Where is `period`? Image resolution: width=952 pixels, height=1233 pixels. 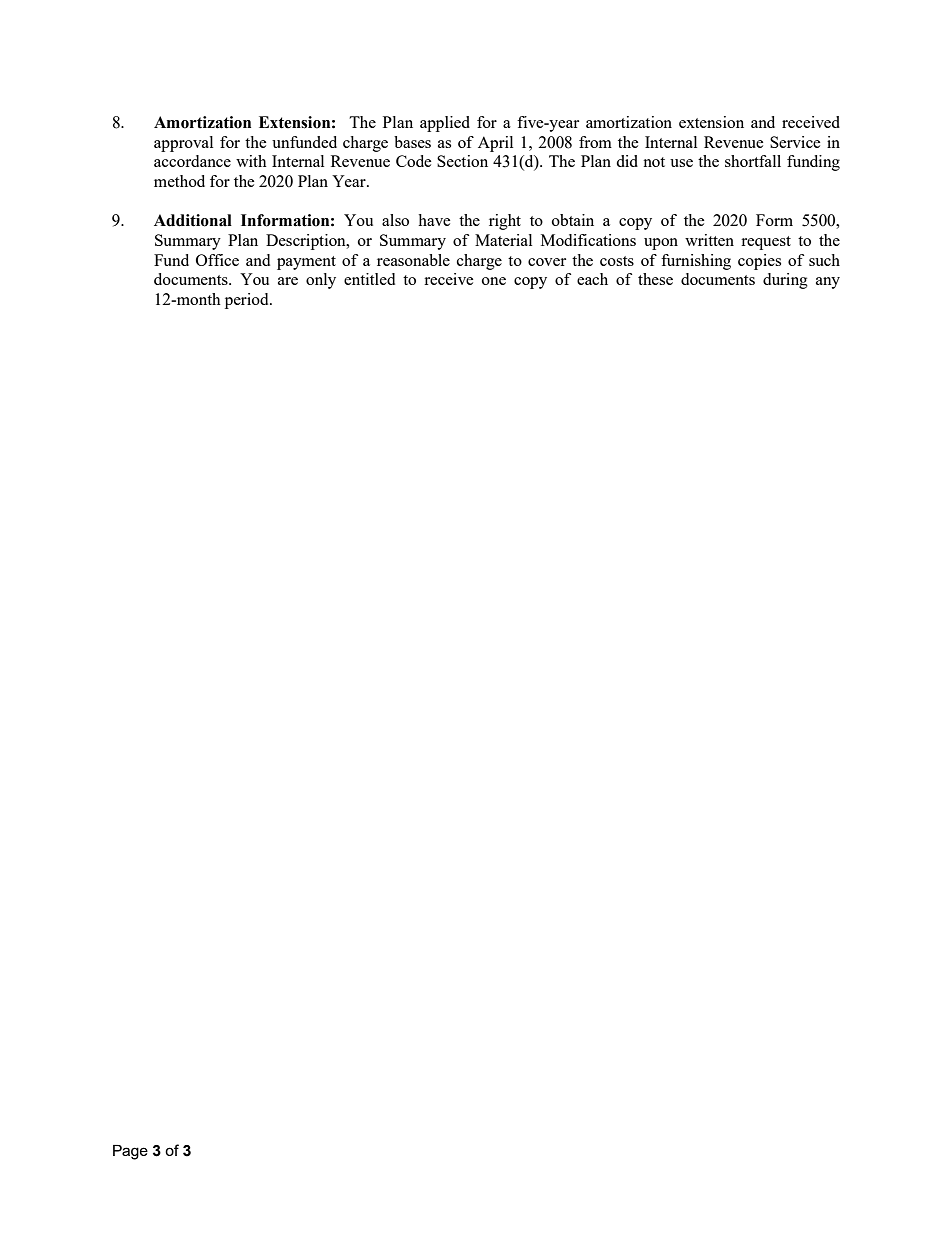
period is located at coordinates (248, 301).
